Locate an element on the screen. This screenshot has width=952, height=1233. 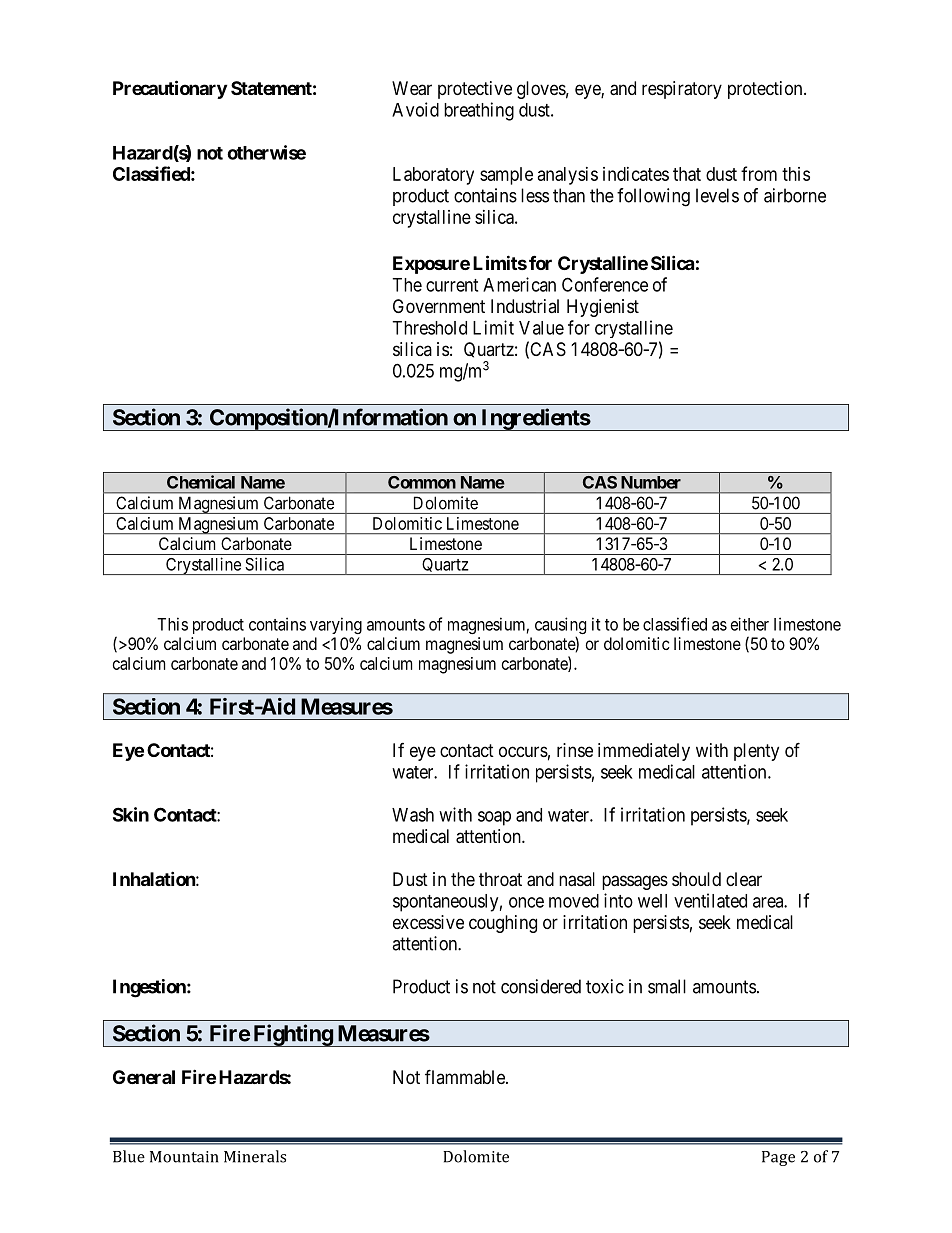
causing is located at coordinates (560, 627).
